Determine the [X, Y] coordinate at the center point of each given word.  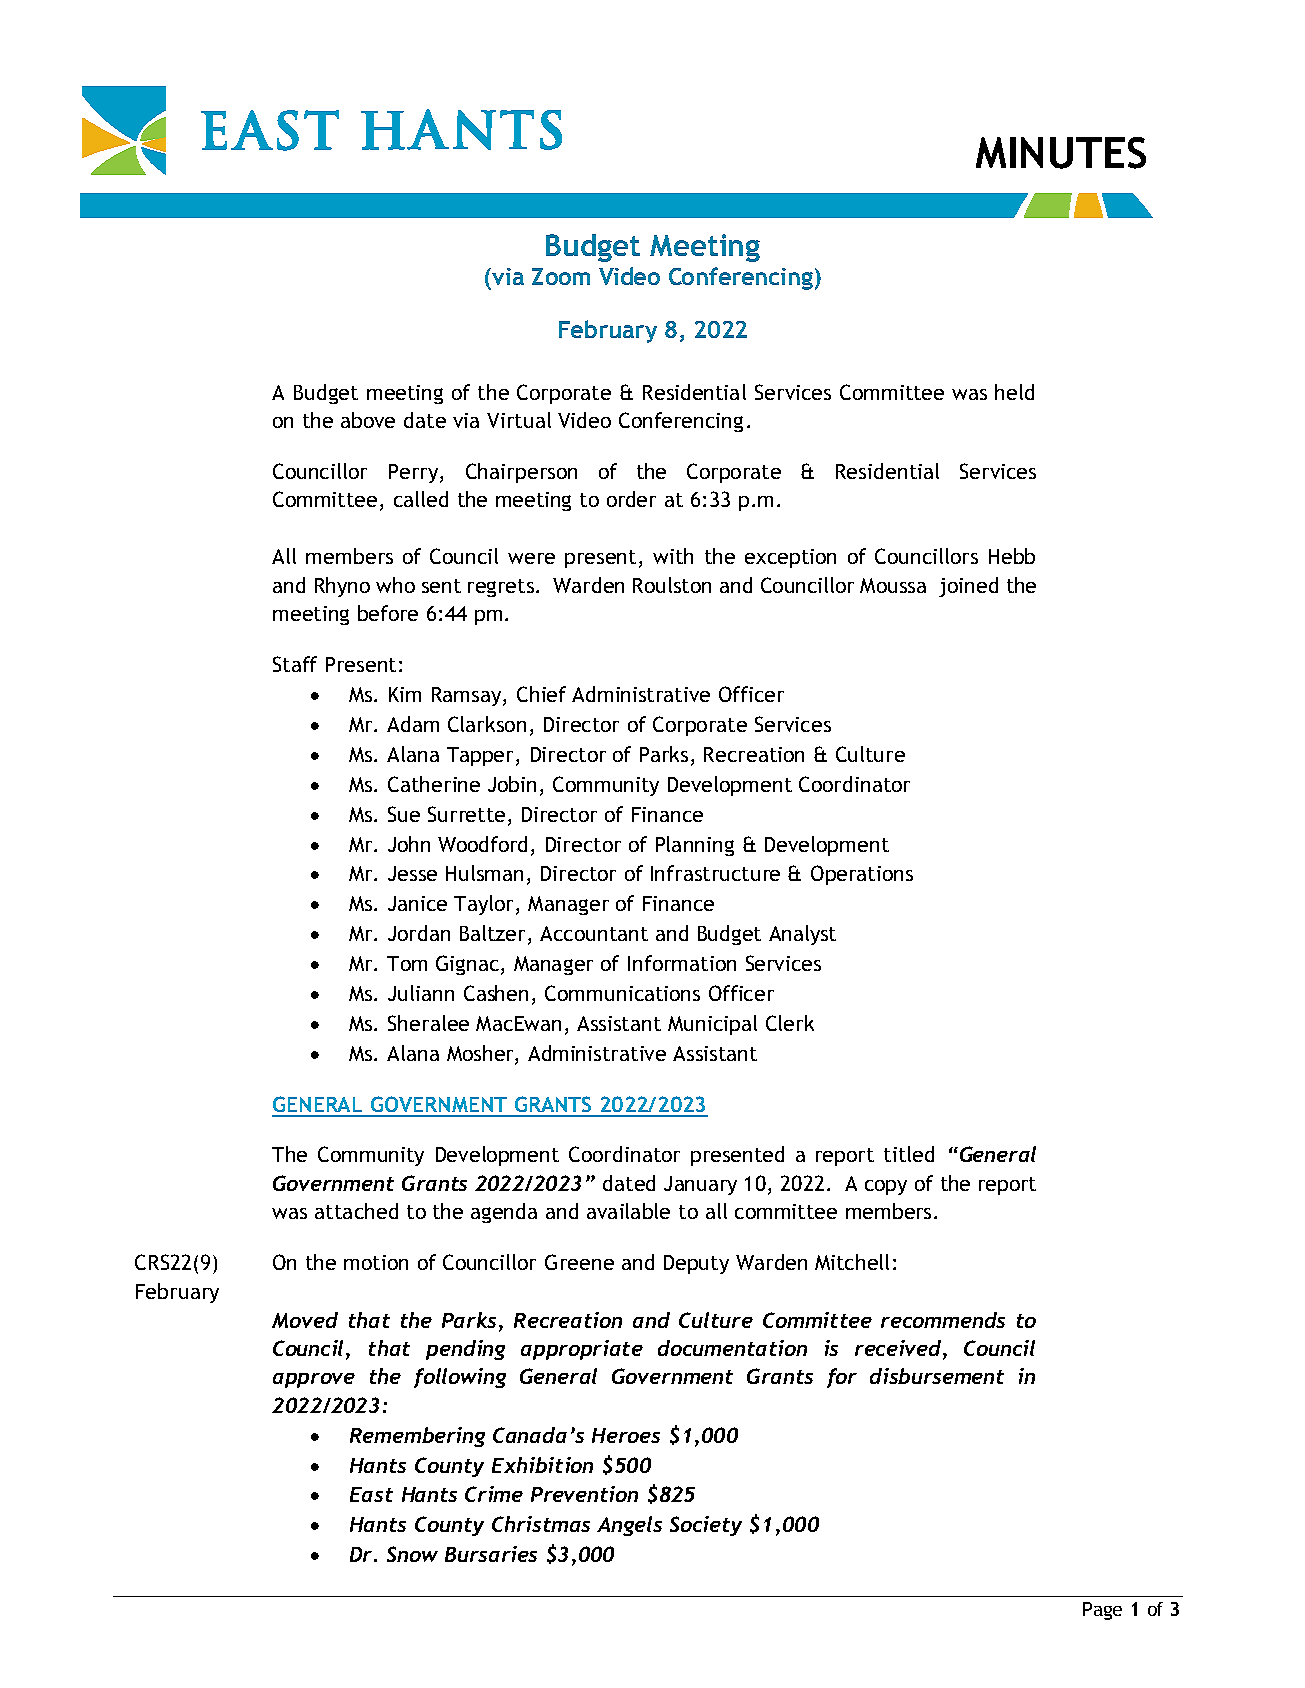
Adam [413, 724]
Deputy [696, 1264]
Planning [695, 846]
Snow [412, 1554]
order [631, 499]
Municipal [712, 1025]
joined [968, 587]
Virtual [519, 420]
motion [376, 1262]
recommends [943, 1320]
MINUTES [1061, 153]
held [1014, 392]
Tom [407, 963]
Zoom [561, 276]
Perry [415, 473]
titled [909, 1154]
